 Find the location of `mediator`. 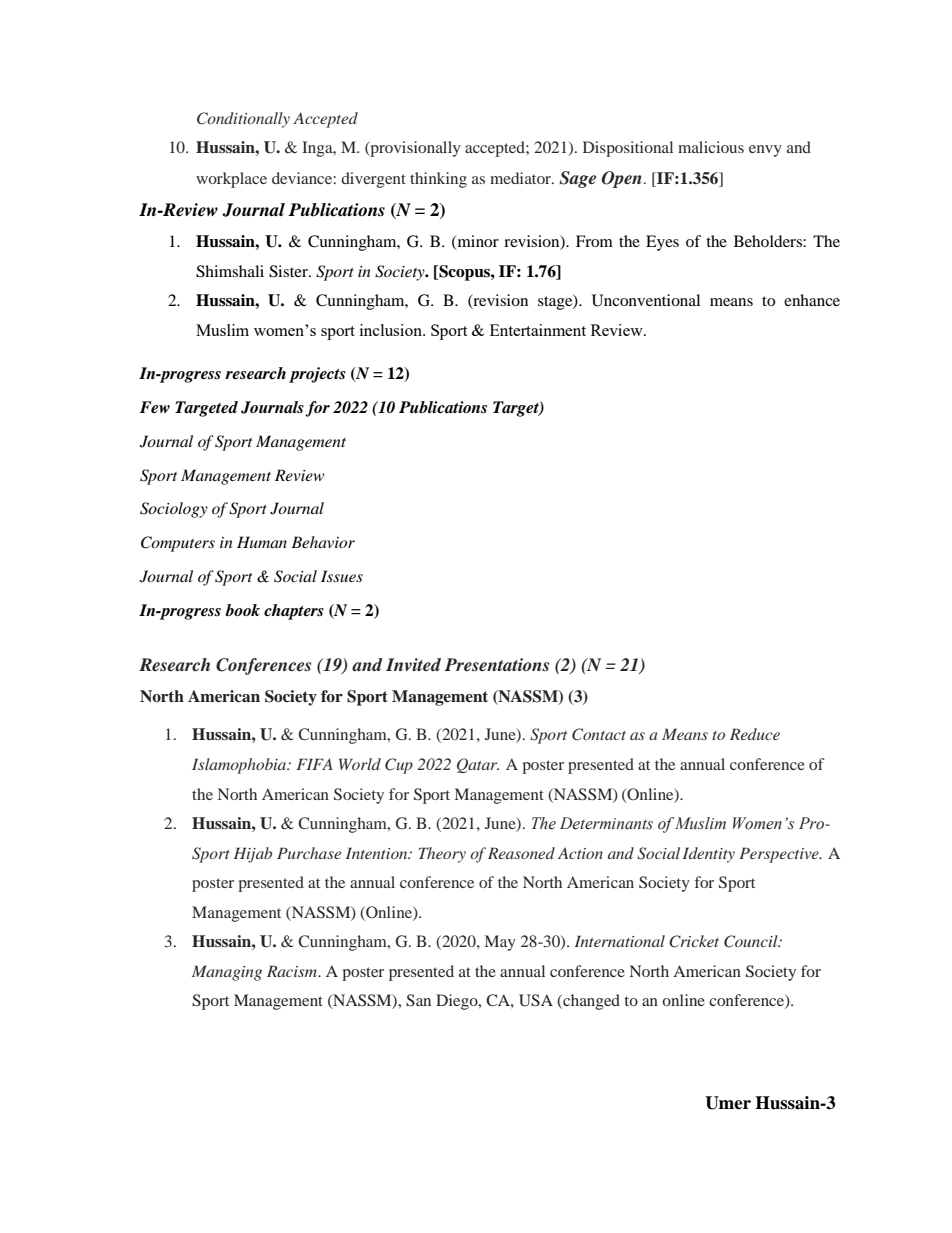

mediator is located at coordinates (521, 178).
